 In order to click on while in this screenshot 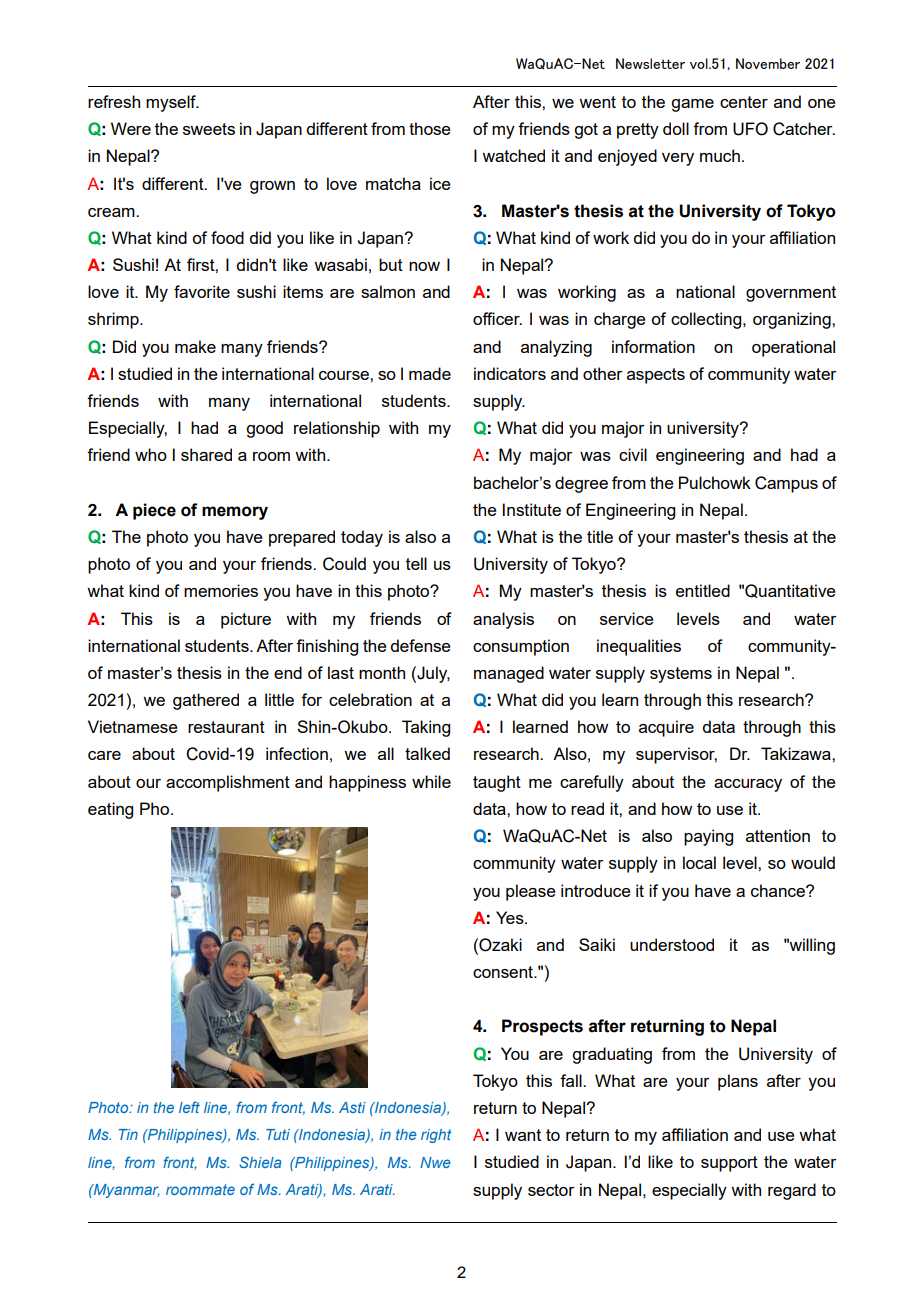, I will do `click(431, 781)`.
